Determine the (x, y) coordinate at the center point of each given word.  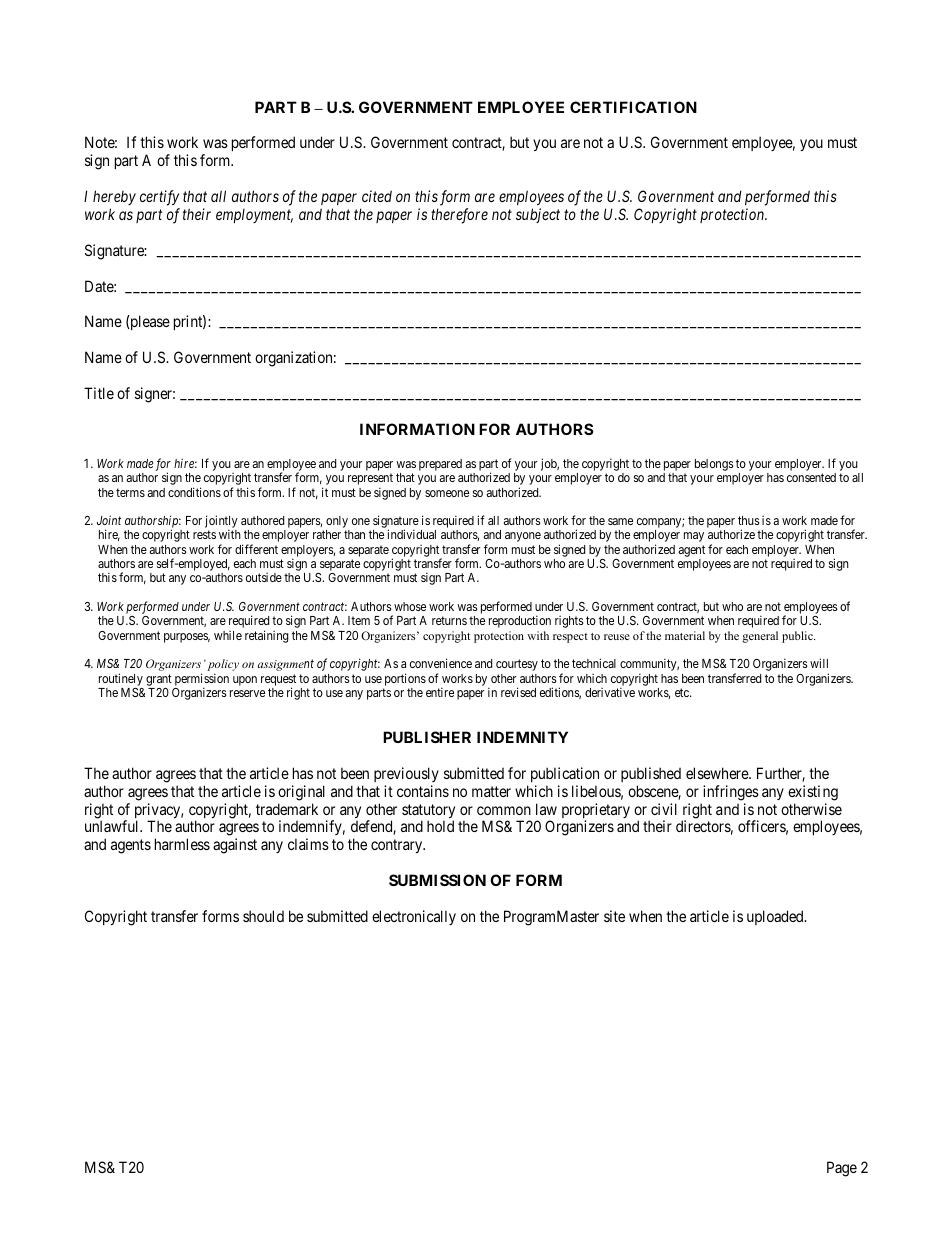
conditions (194, 492)
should (263, 916)
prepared (440, 465)
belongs (714, 465)
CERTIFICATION (633, 107)
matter (491, 791)
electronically (414, 917)
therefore (459, 216)
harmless (182, 844)
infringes (731, 793)
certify (159, 198)
